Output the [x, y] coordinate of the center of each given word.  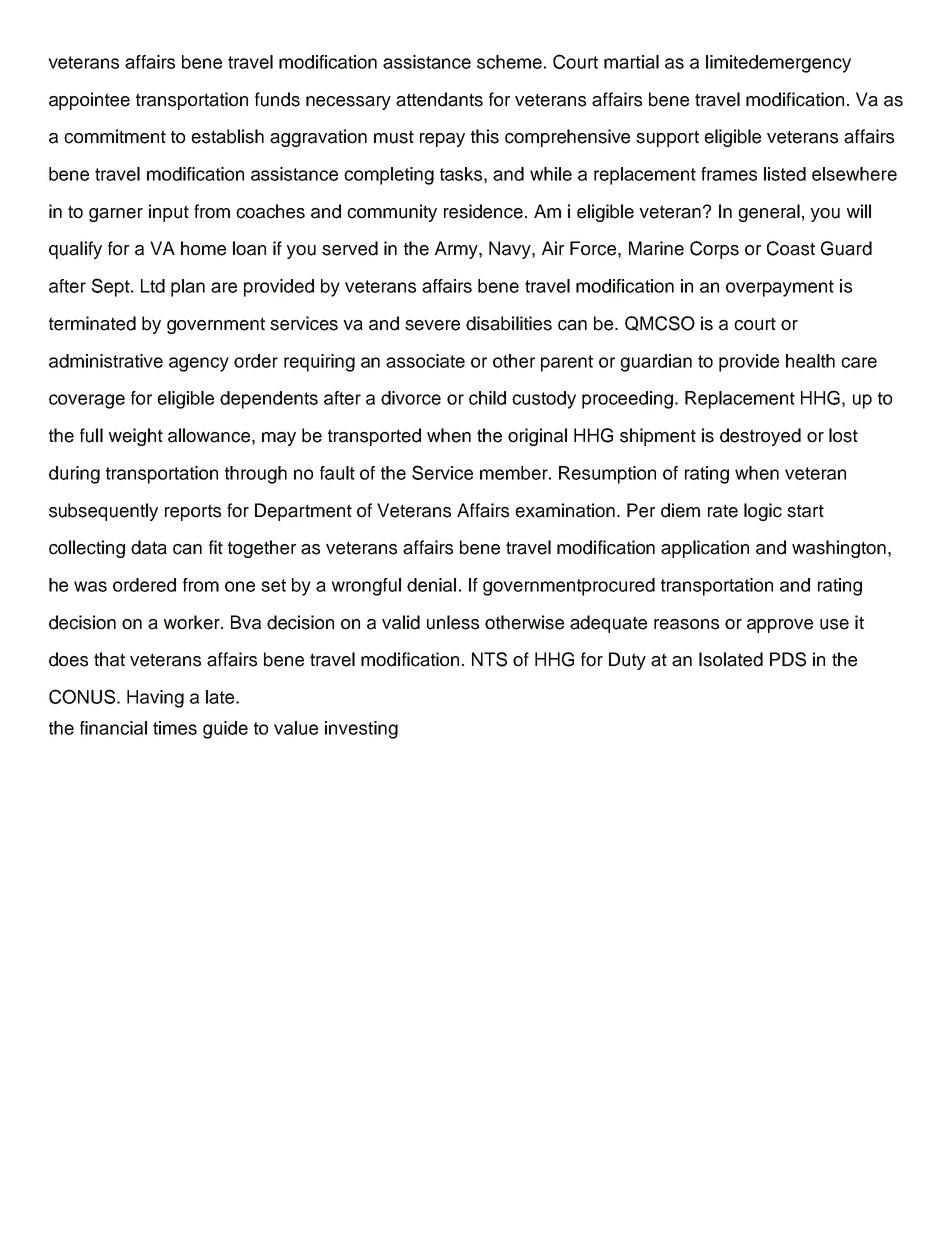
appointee [89, 101]
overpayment [780, 288]
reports [193, 512]
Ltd [153, 286]
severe [432, 325]
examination [565, 510]
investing [361, 730]
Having [155, 699]
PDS [788, 659]
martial [631, 62]
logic [763, 512]
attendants [439, 99]
